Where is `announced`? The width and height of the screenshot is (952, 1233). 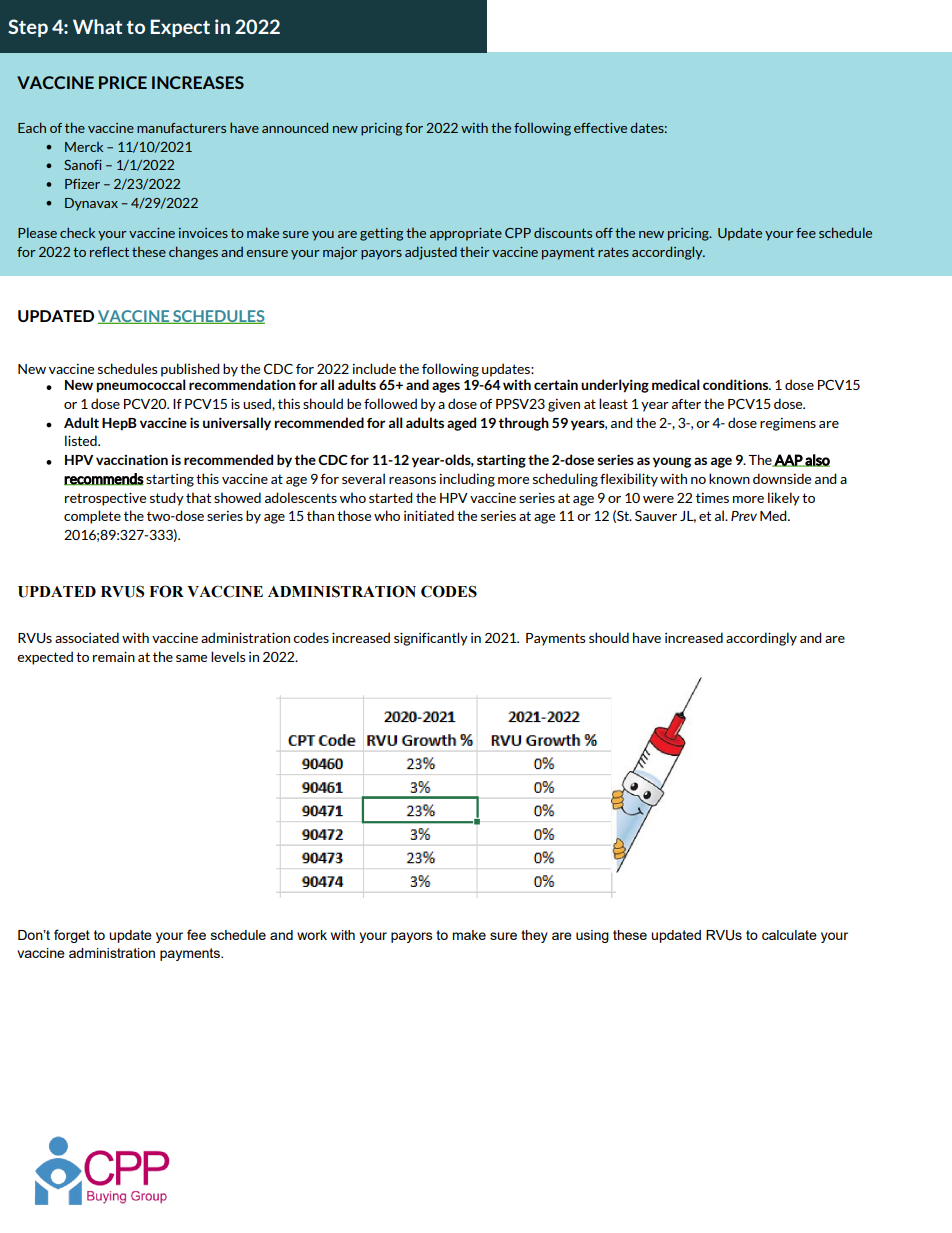 announced is located at coordinates (295, 127).
